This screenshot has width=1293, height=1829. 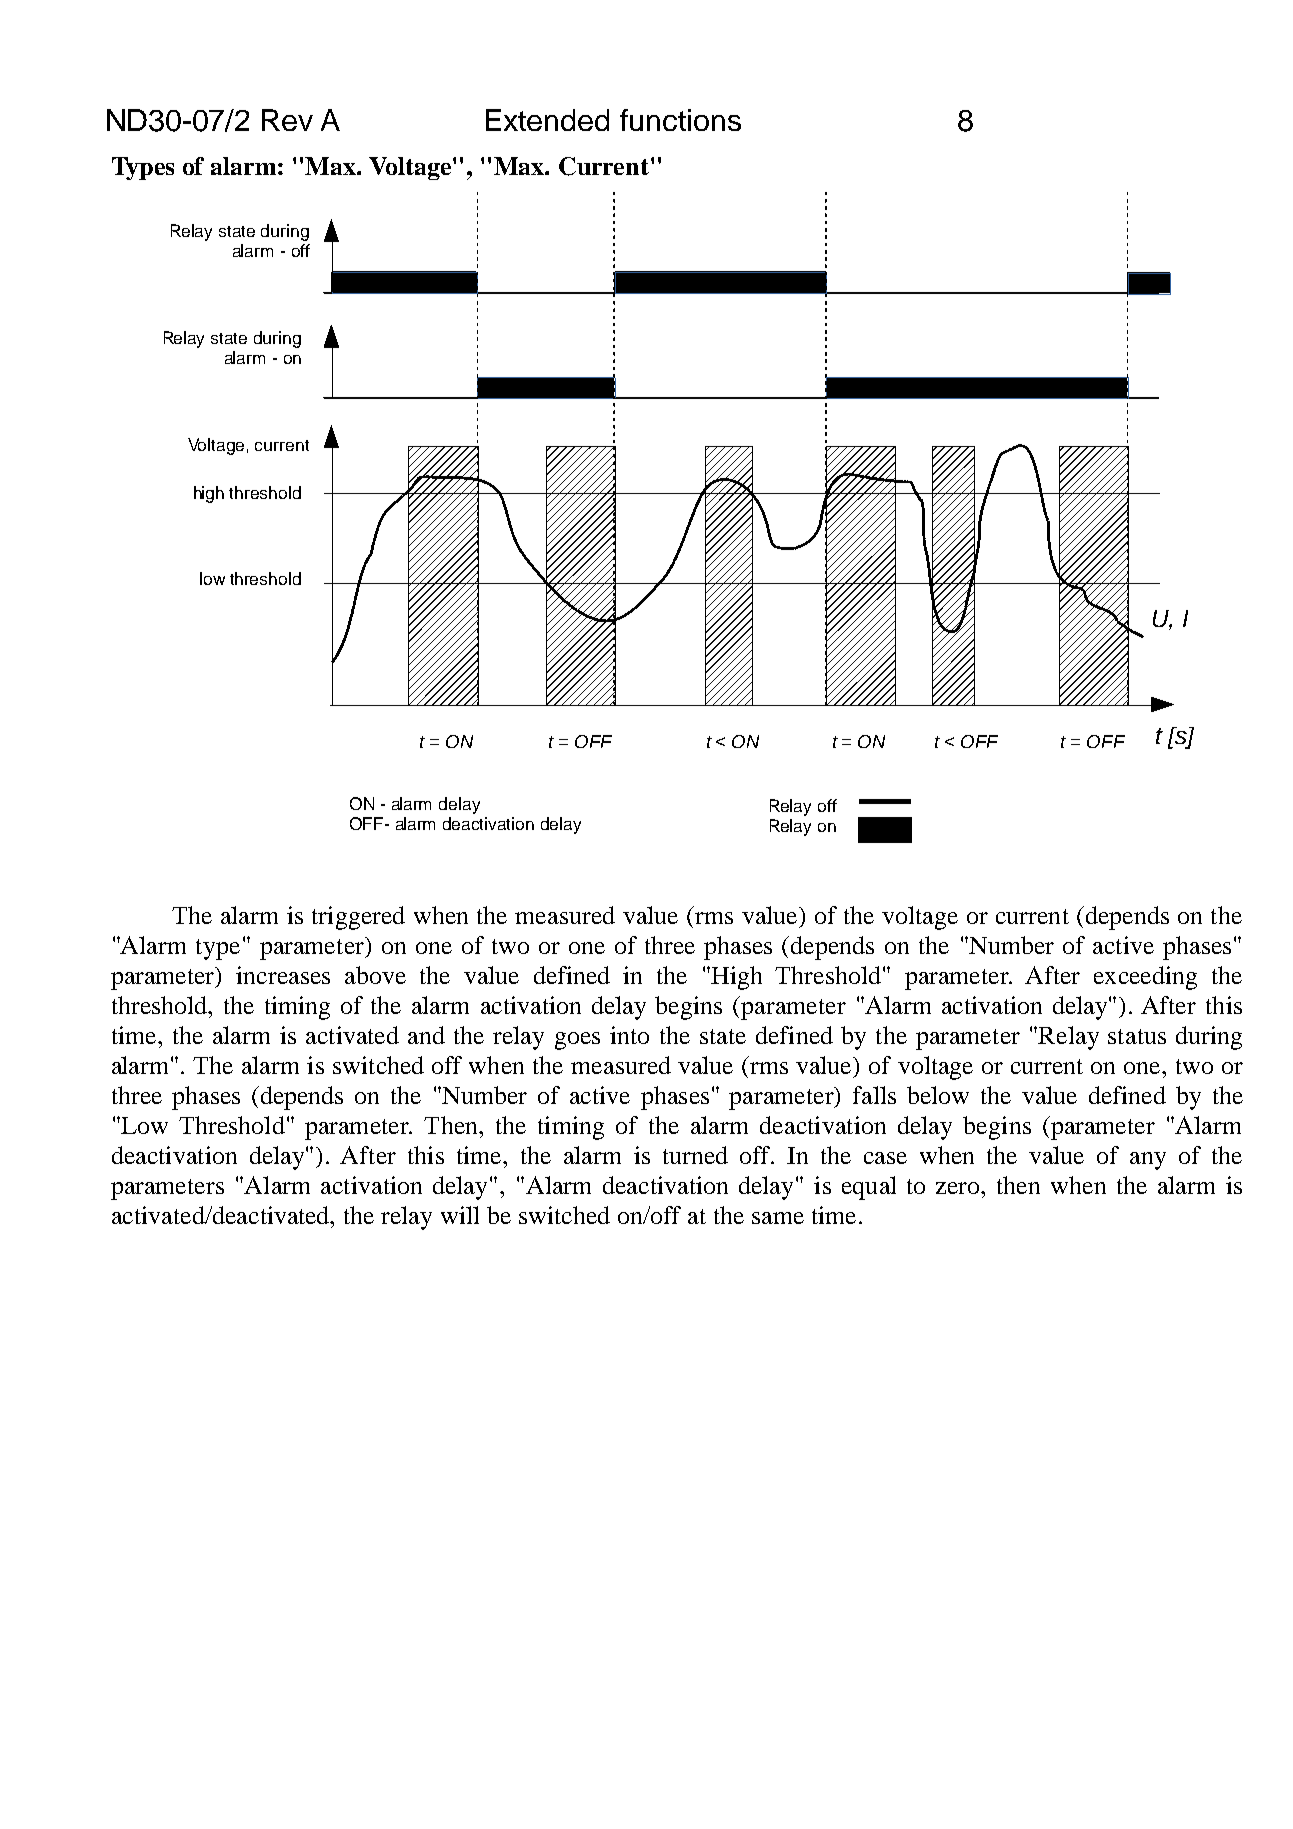 What do you see at coordinates (358, 918) in the screenshot?
I see `triggered` at bounding box center [358, 918].
